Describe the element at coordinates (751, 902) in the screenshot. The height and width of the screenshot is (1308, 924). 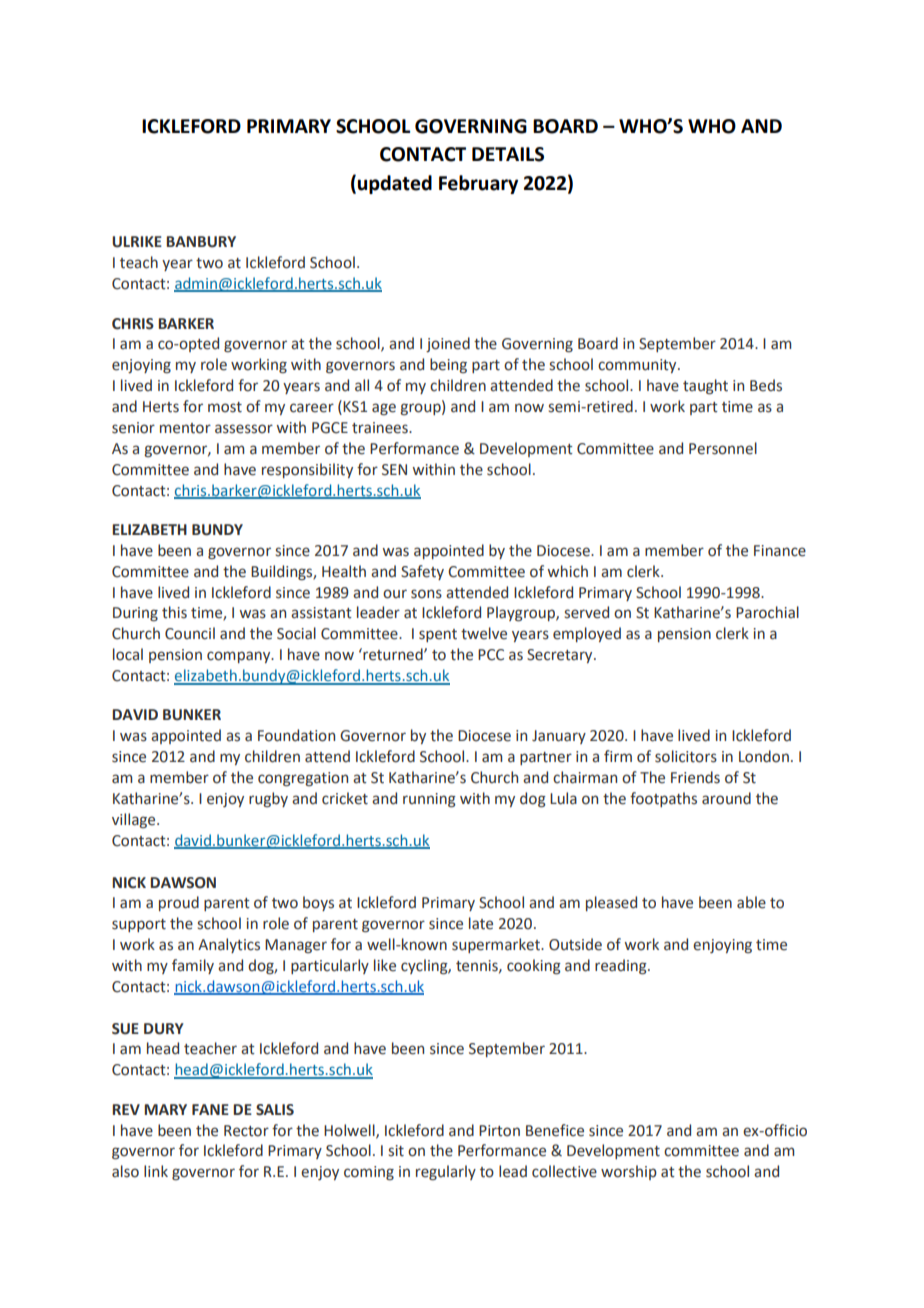
I see `able` at that location.
